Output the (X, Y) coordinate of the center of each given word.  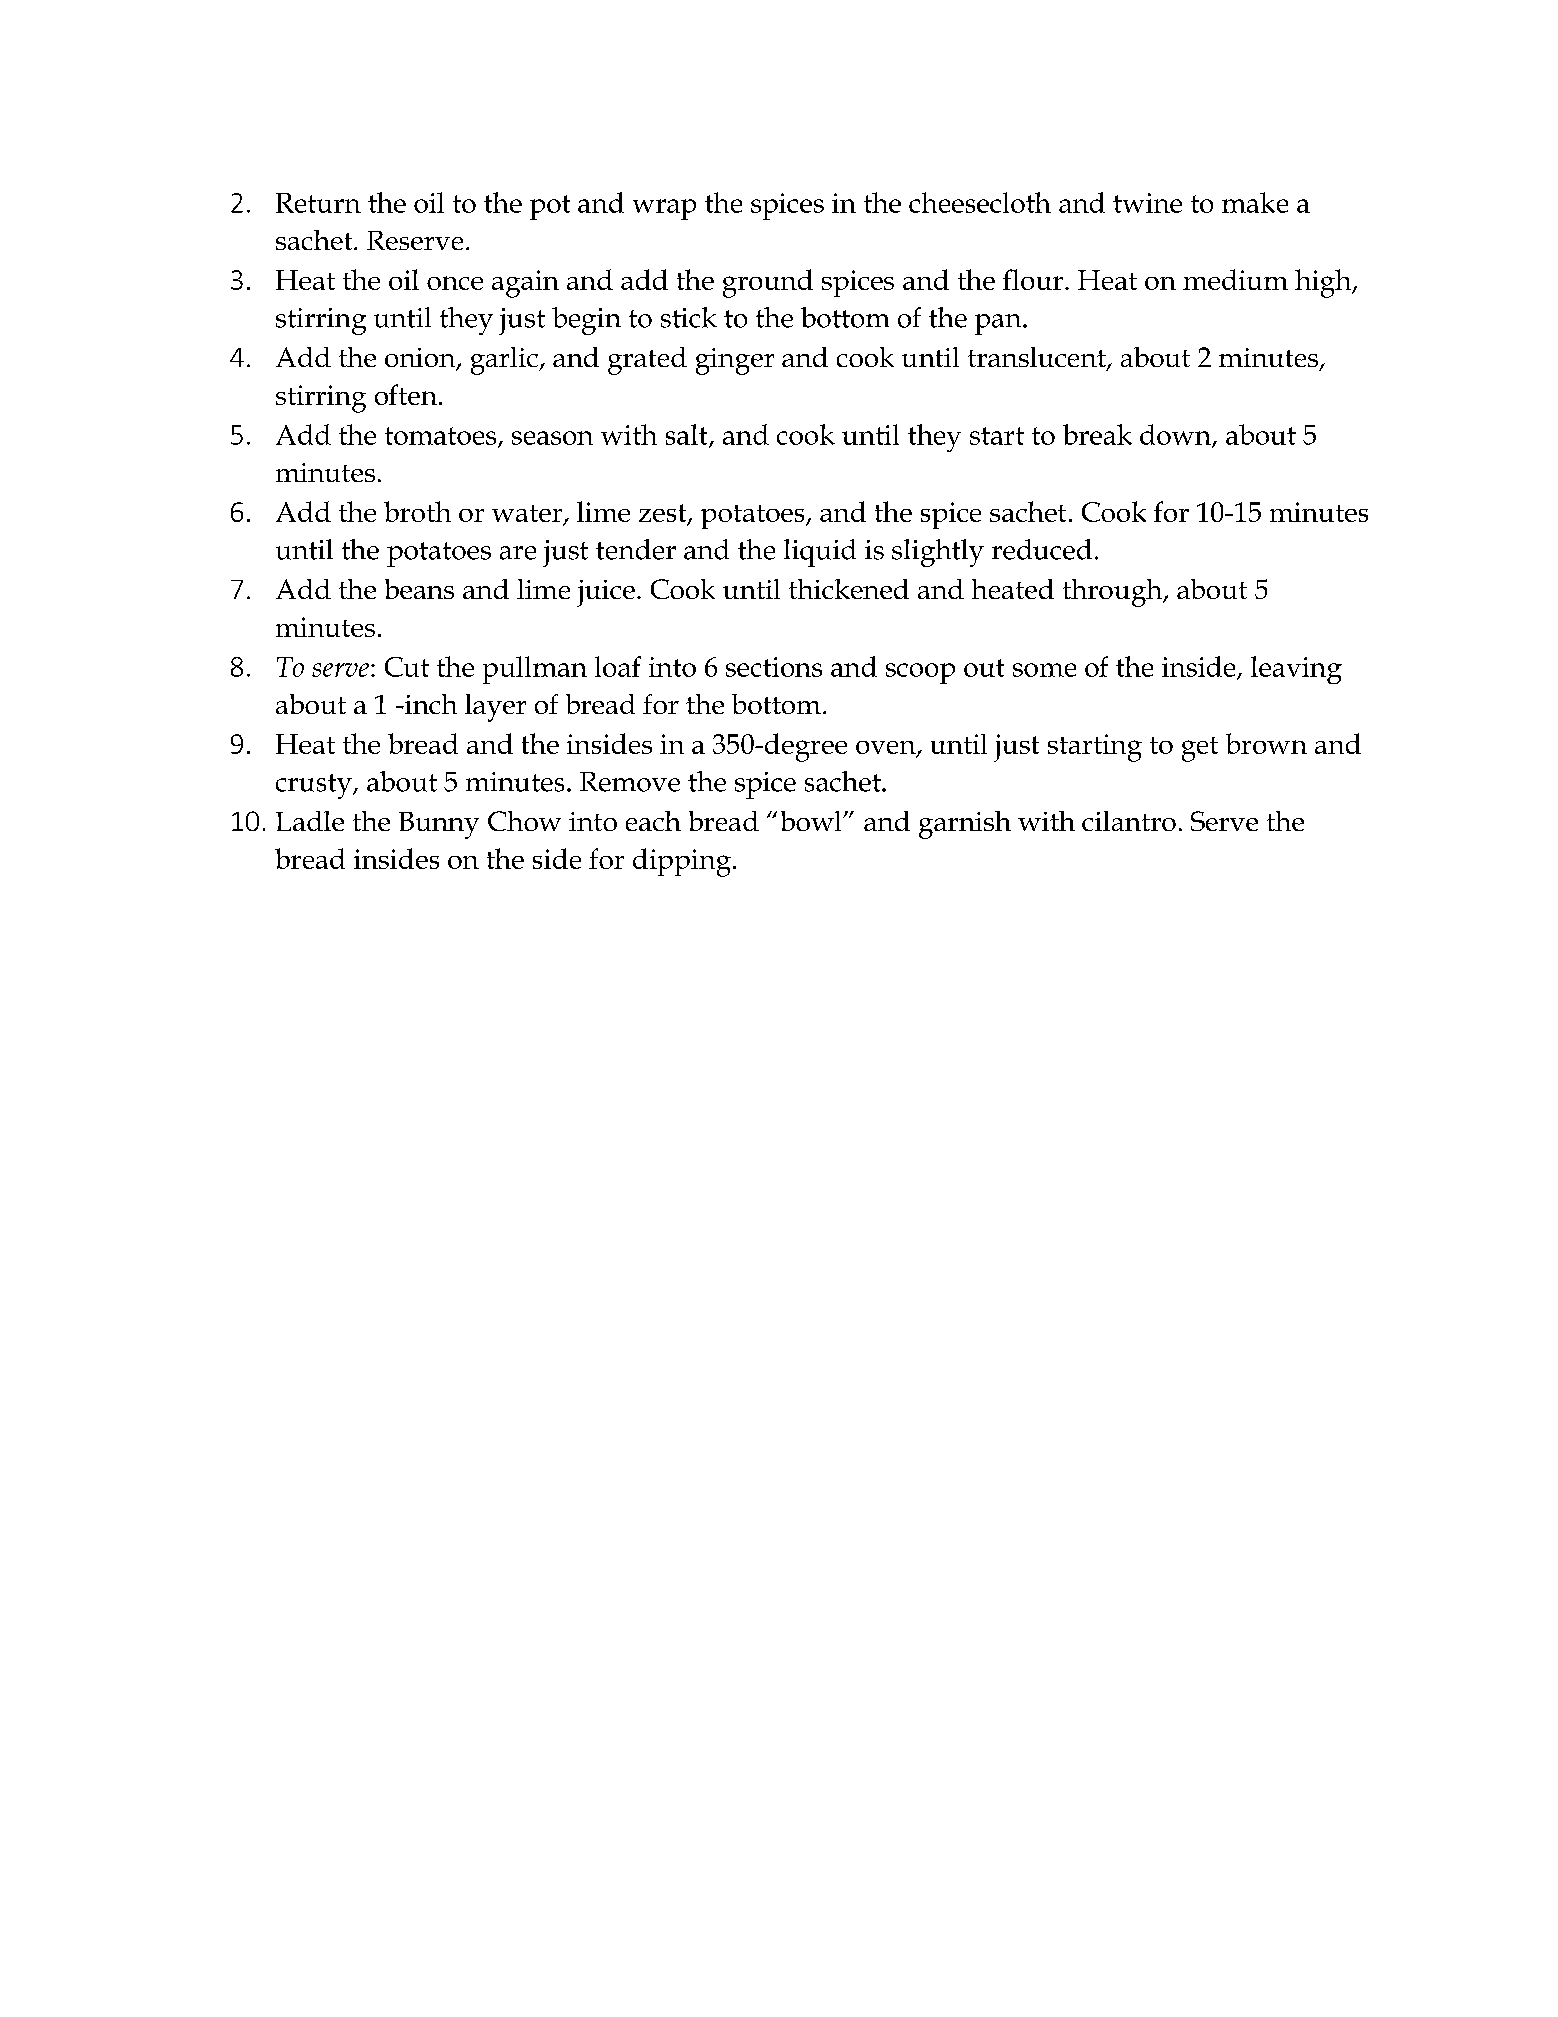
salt (688, 435)
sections (774, 667)
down (1176, 435)
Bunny (439, 825)
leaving (1296, 670)
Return (318, 203)
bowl (812, 821)
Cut (407, 667)
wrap (664, 209)
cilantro (1129, 821)
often (406, 394)
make (1255, 202)
